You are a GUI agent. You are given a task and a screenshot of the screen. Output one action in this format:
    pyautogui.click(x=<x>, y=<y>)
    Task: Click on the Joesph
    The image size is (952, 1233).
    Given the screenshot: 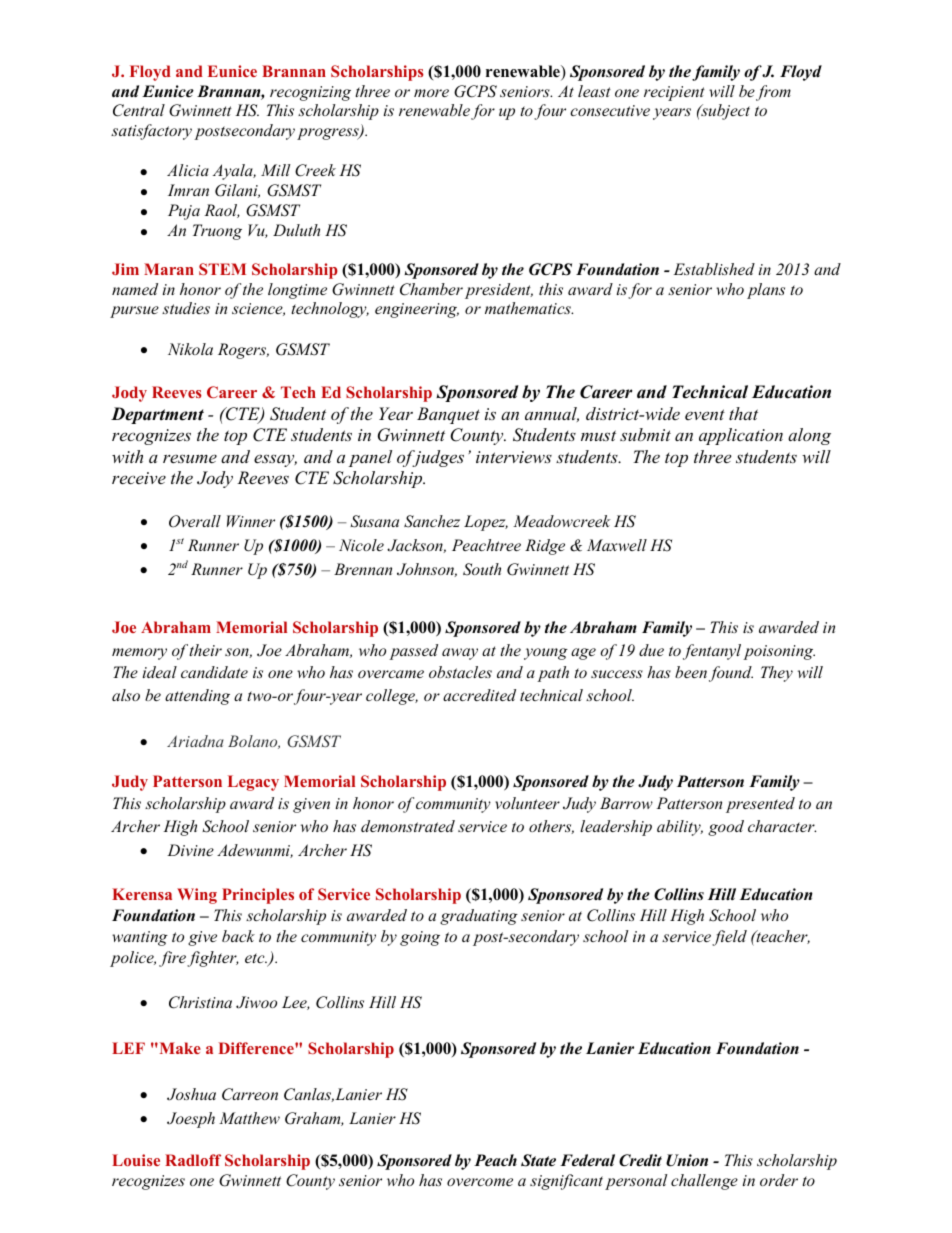 What is the action you would take?
    pyautogui.click(x=191, y=1120)
